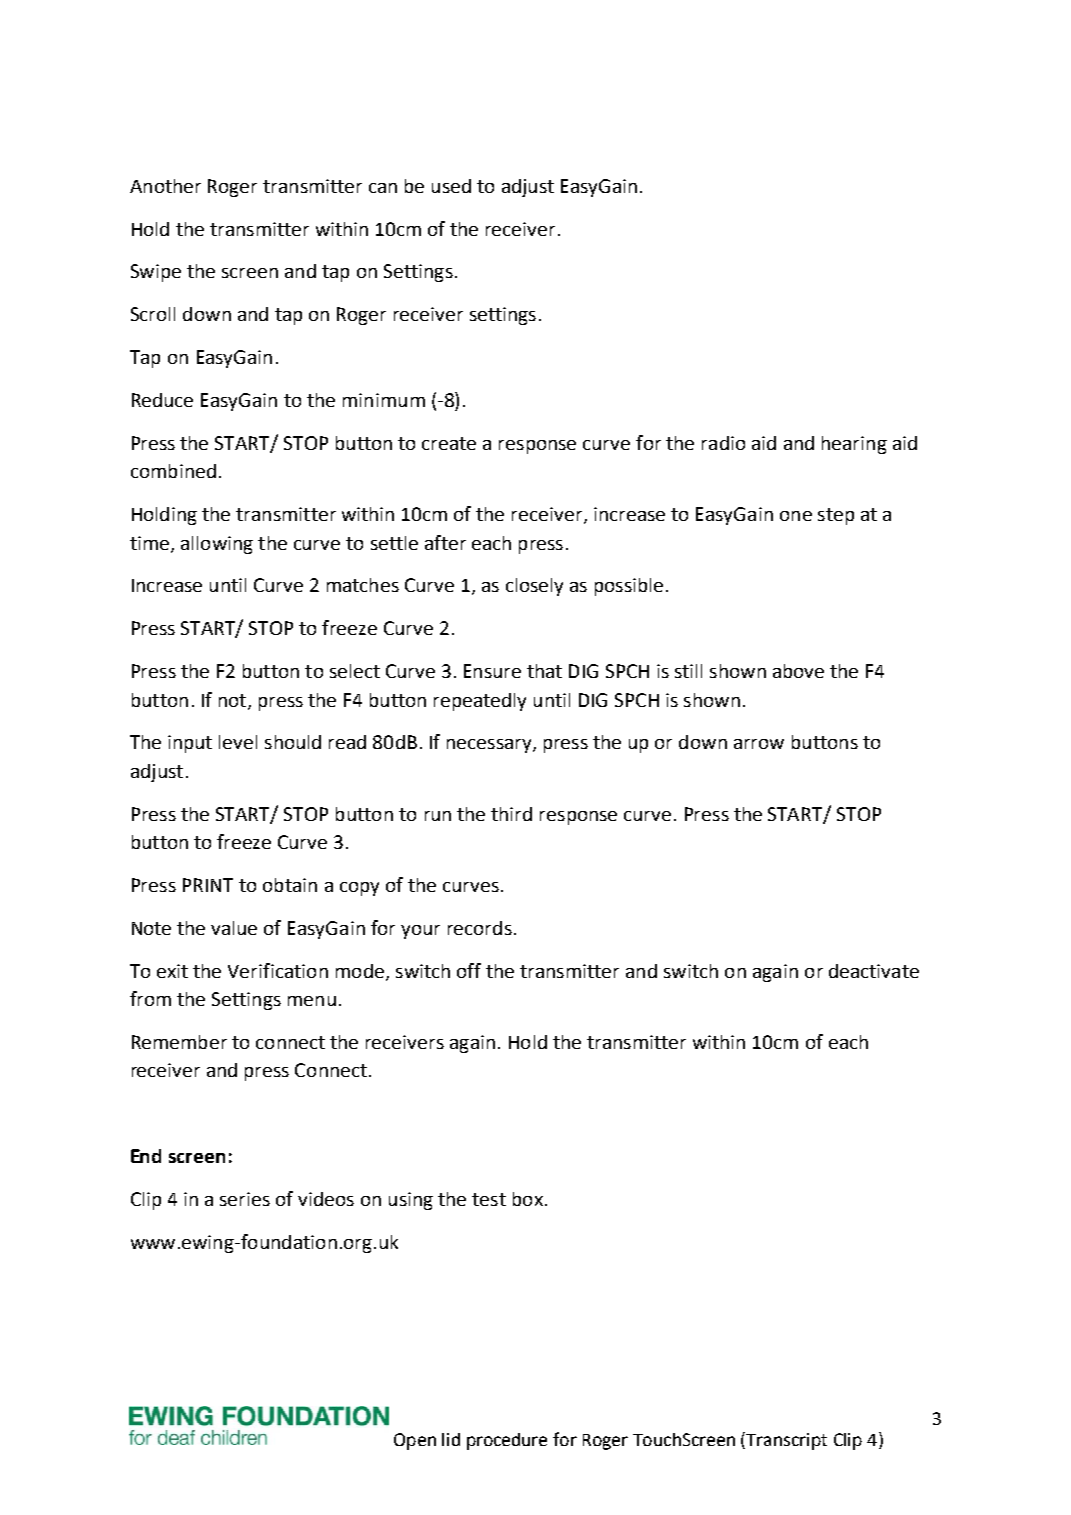 Image resolution: width=1071 pixels, height=1515 pixels. Describe the element at coordinates (165, 186) in the page. I see `Another` at that location.
